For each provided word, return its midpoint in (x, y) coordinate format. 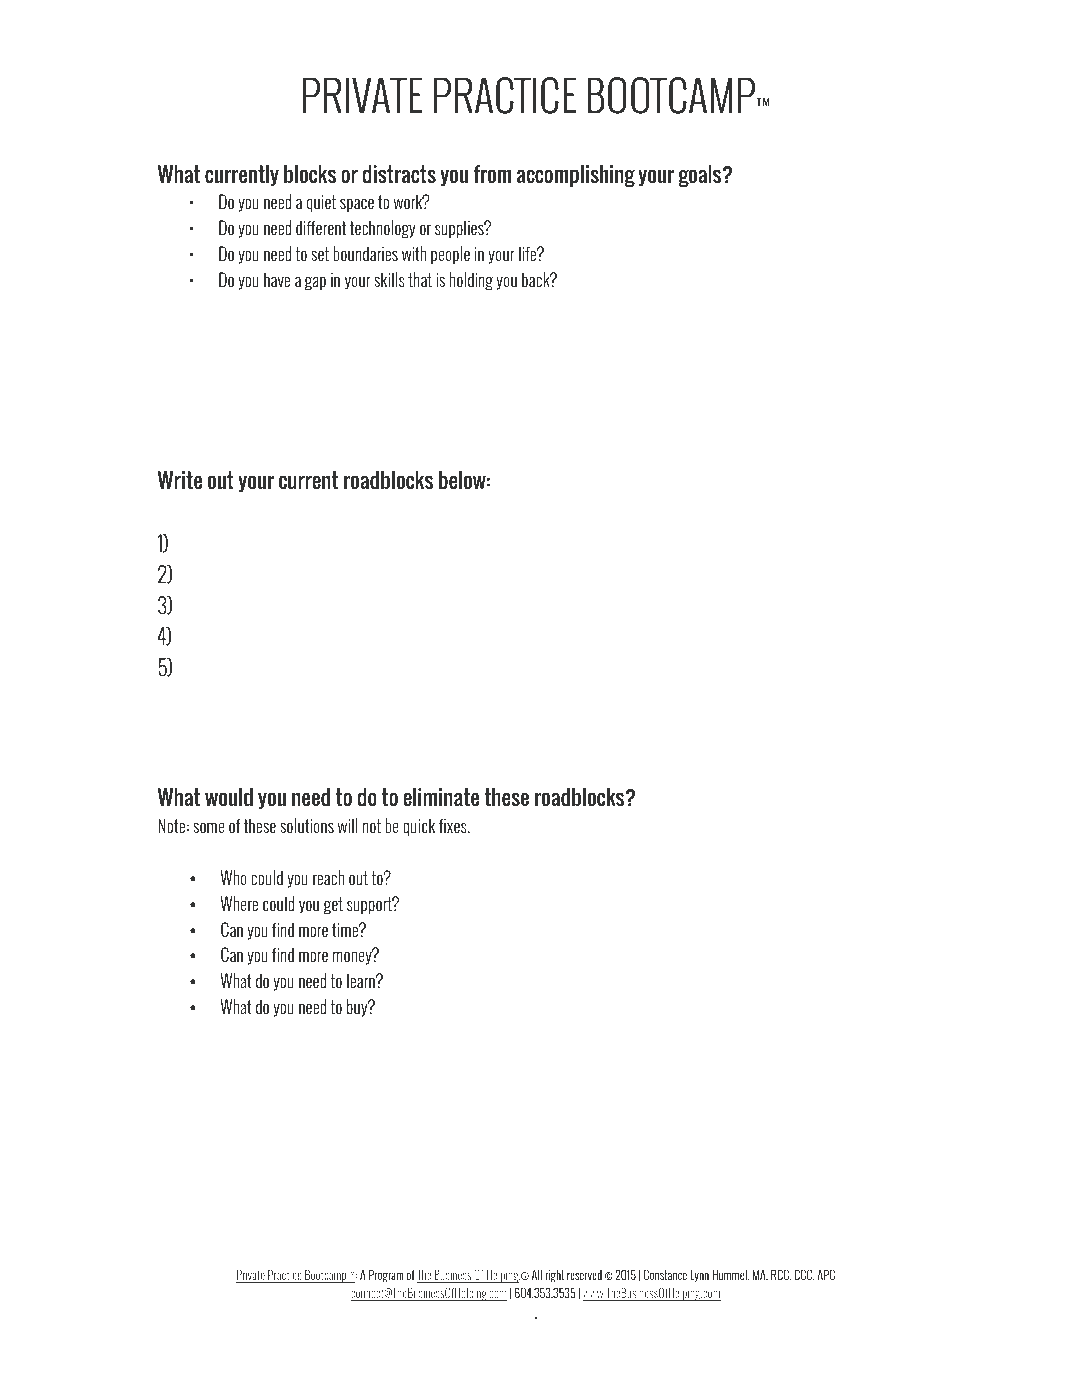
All (537, 1274)
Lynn (699, 1276)
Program (386, 1276)
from (492, 174)
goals (701, 175)
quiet (321, 204)
